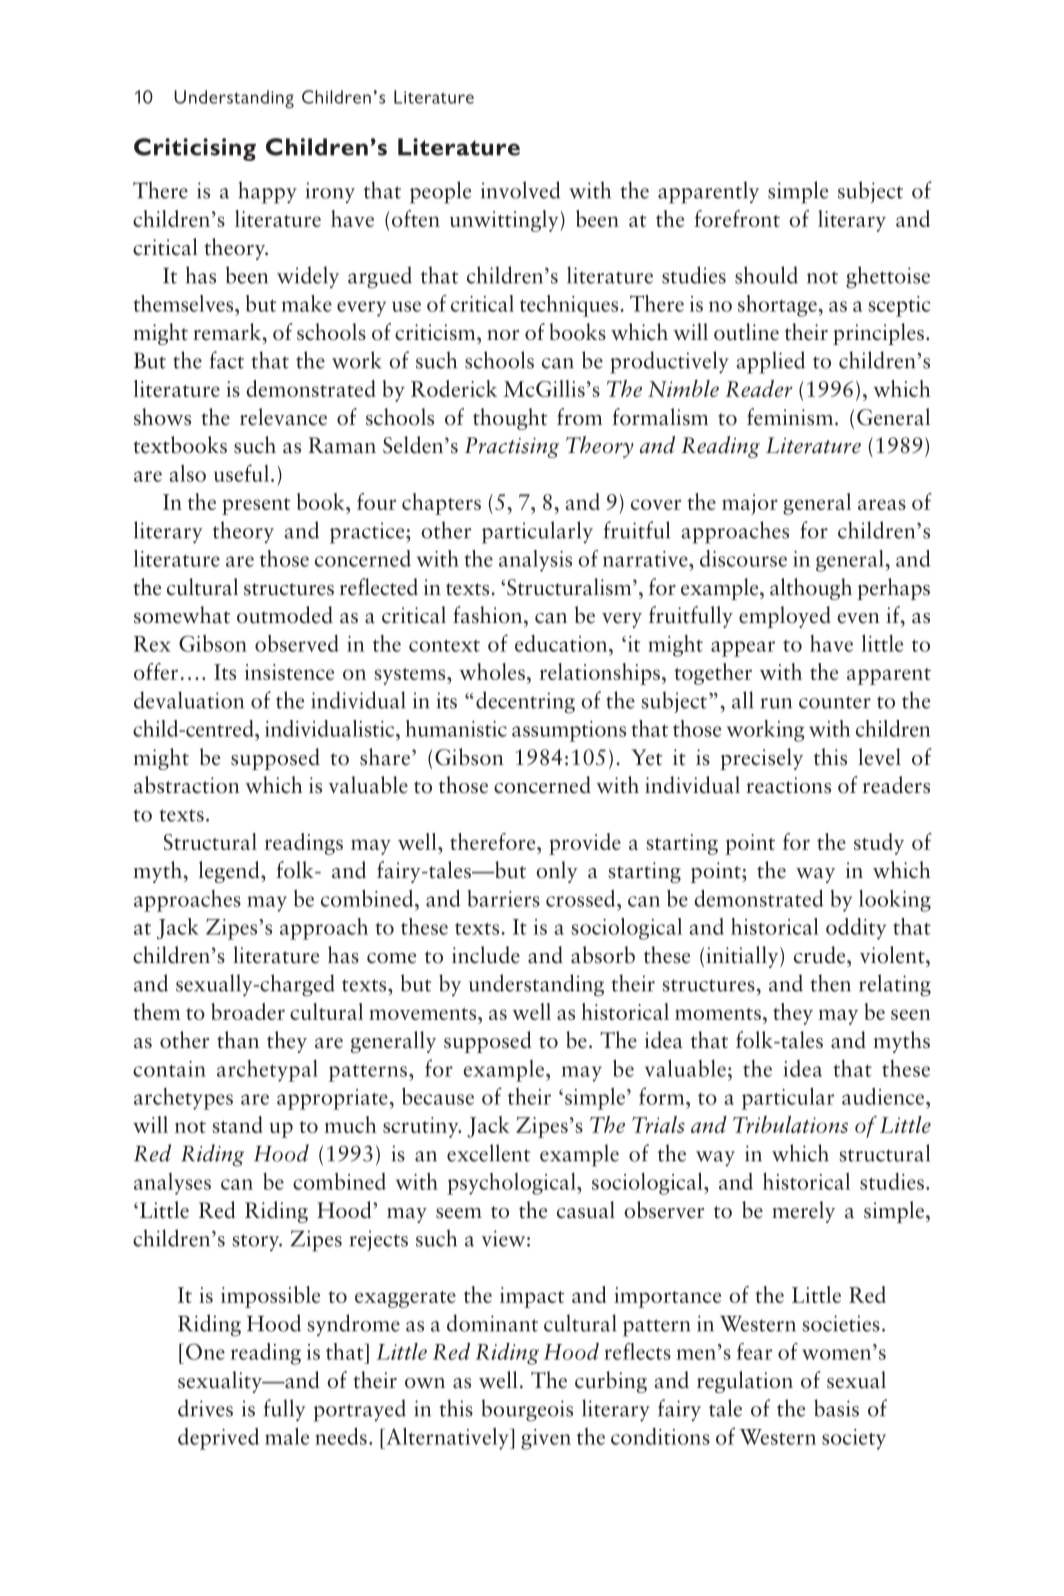  I want to click on involved, so click(521, 190).
